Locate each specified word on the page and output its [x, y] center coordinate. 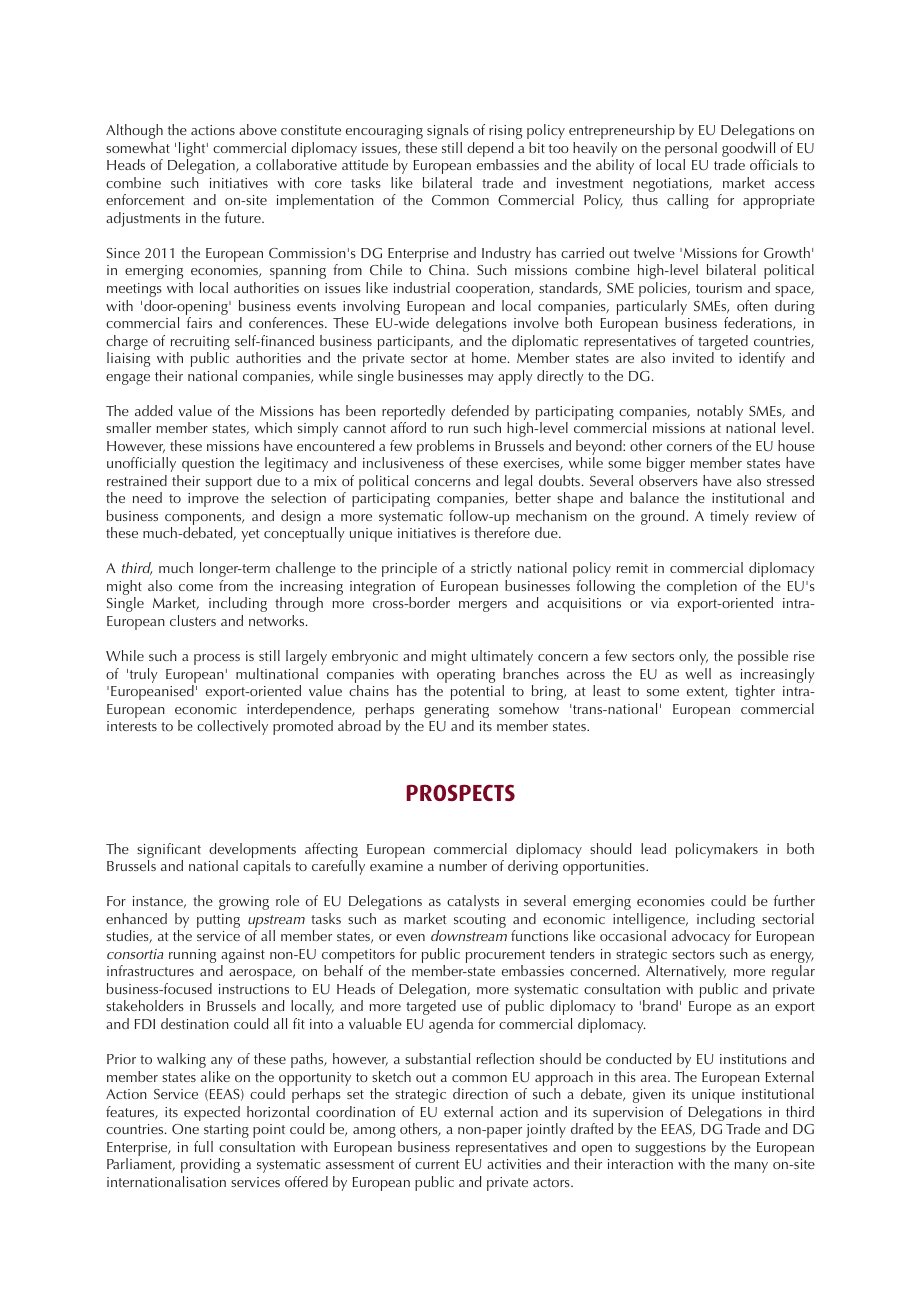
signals [448, 131]
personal [691, 151]
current [437, 1164]
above [258, 129]
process [217, 659]
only [693, 657]
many [751, 1167]
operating [466, 676]
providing [210, 1165]
